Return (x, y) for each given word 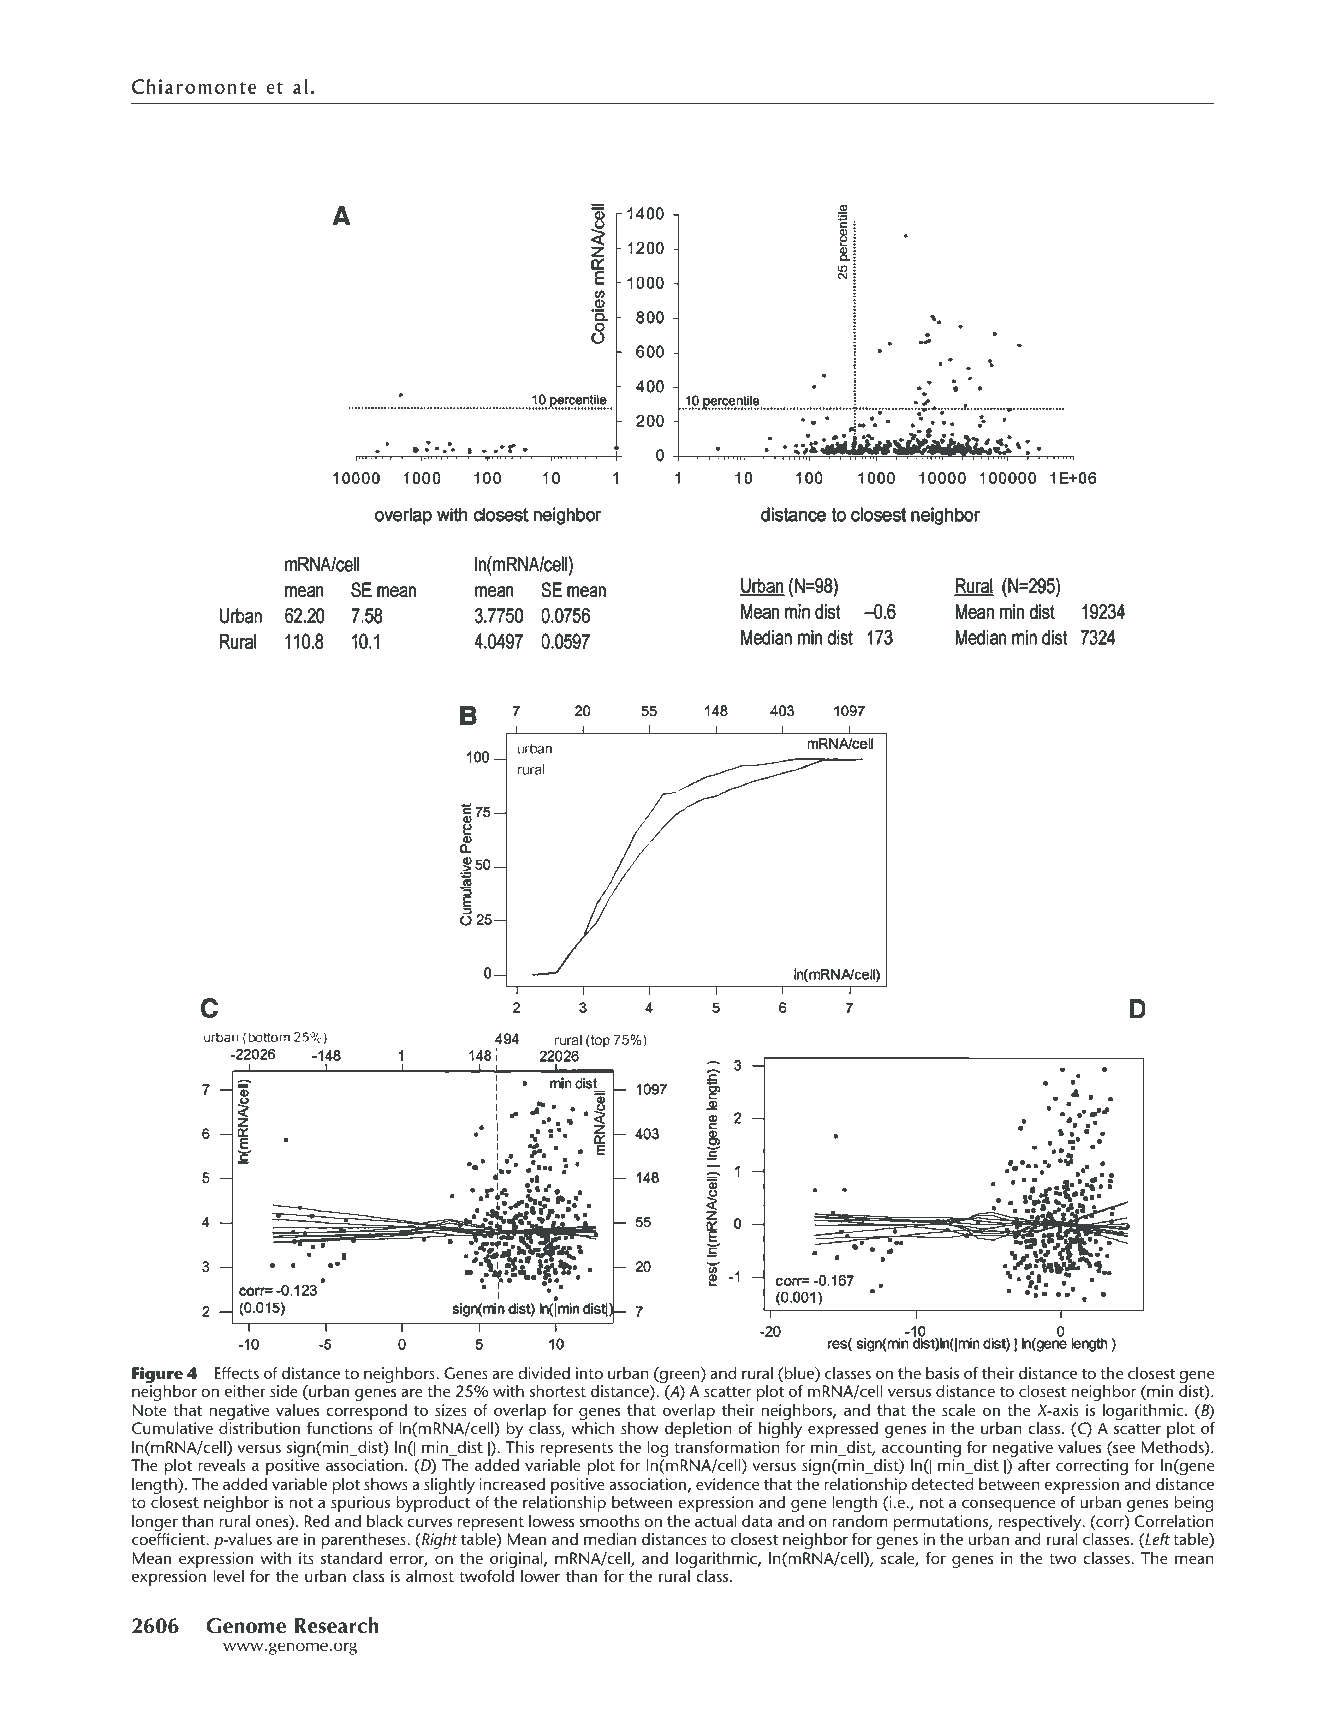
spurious (360, 1504)
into (589, 1373)
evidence (727, 1484)
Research (337, 1625)
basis (942, 1373)
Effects (237, 1373)
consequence (1008, 1505)
